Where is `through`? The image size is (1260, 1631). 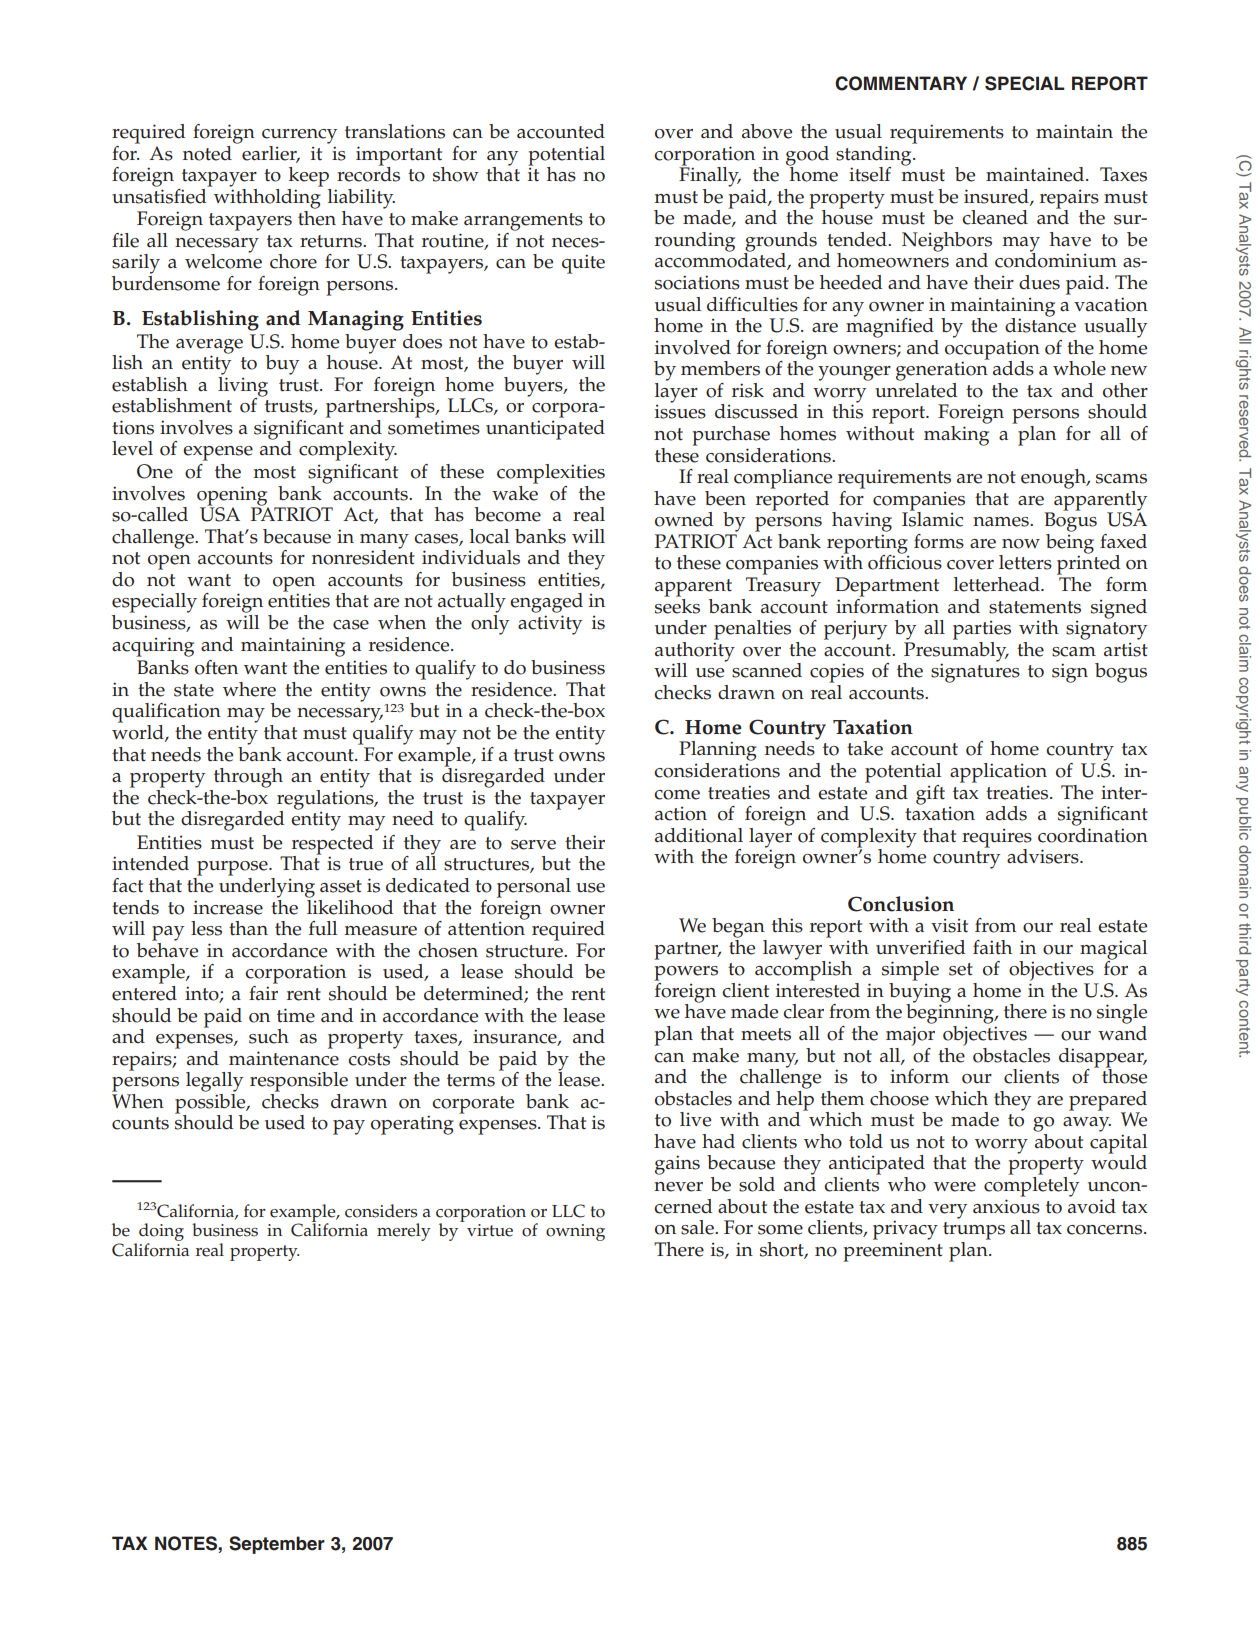
through is located at coordinates (248, 778).
